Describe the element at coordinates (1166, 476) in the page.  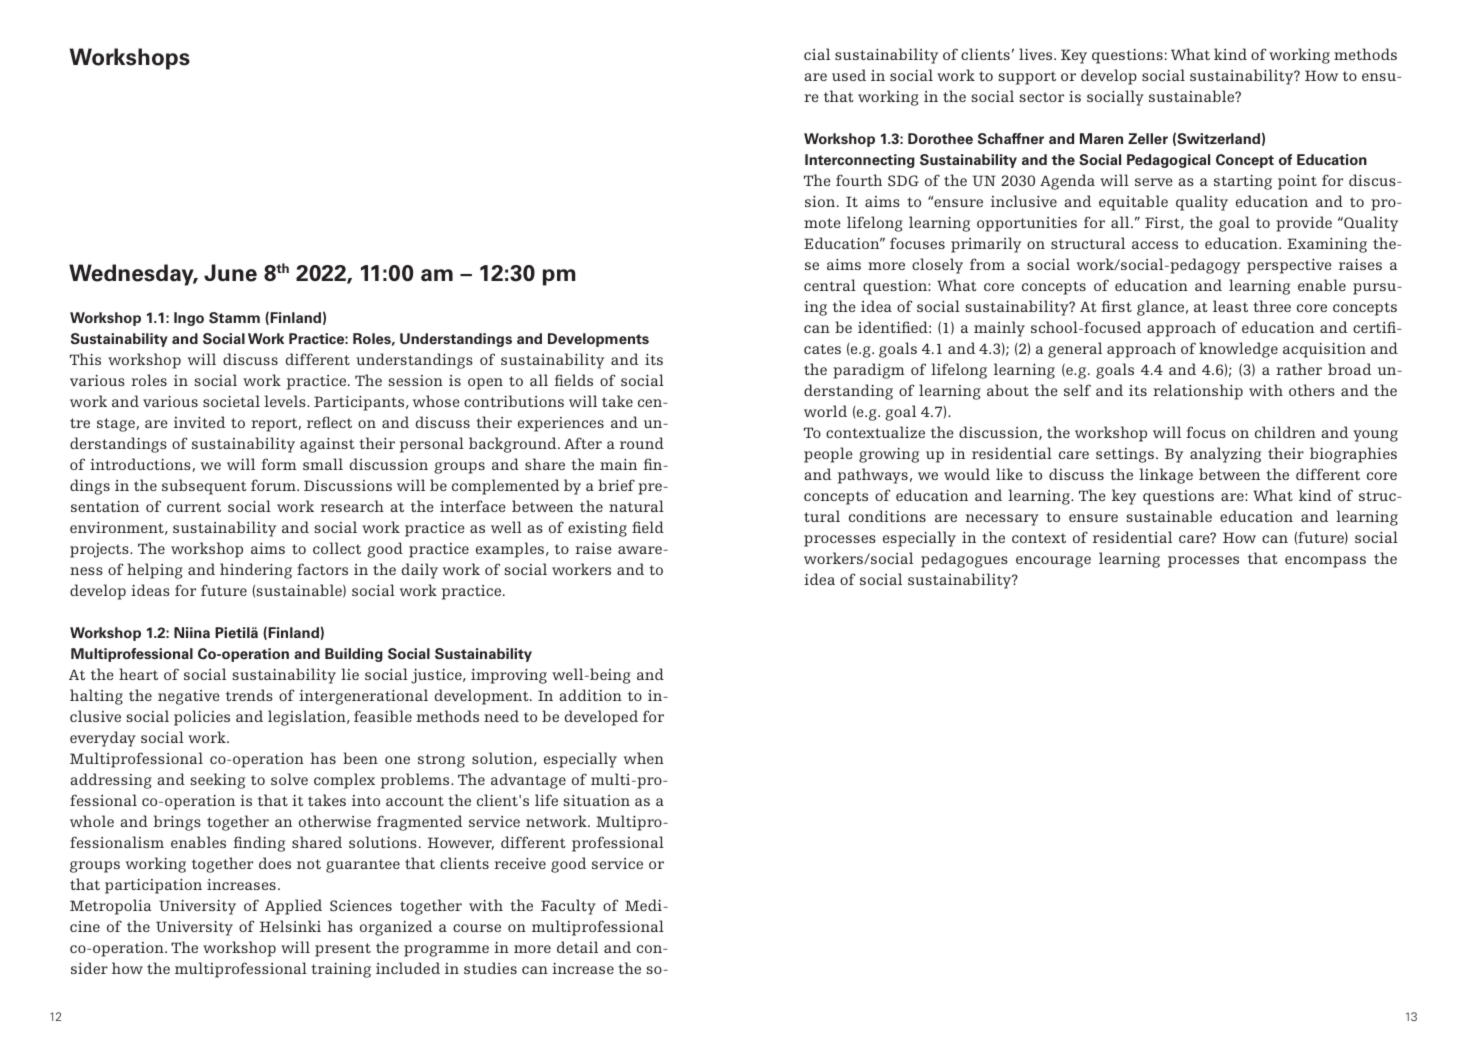
I see `linkage` at that location.
